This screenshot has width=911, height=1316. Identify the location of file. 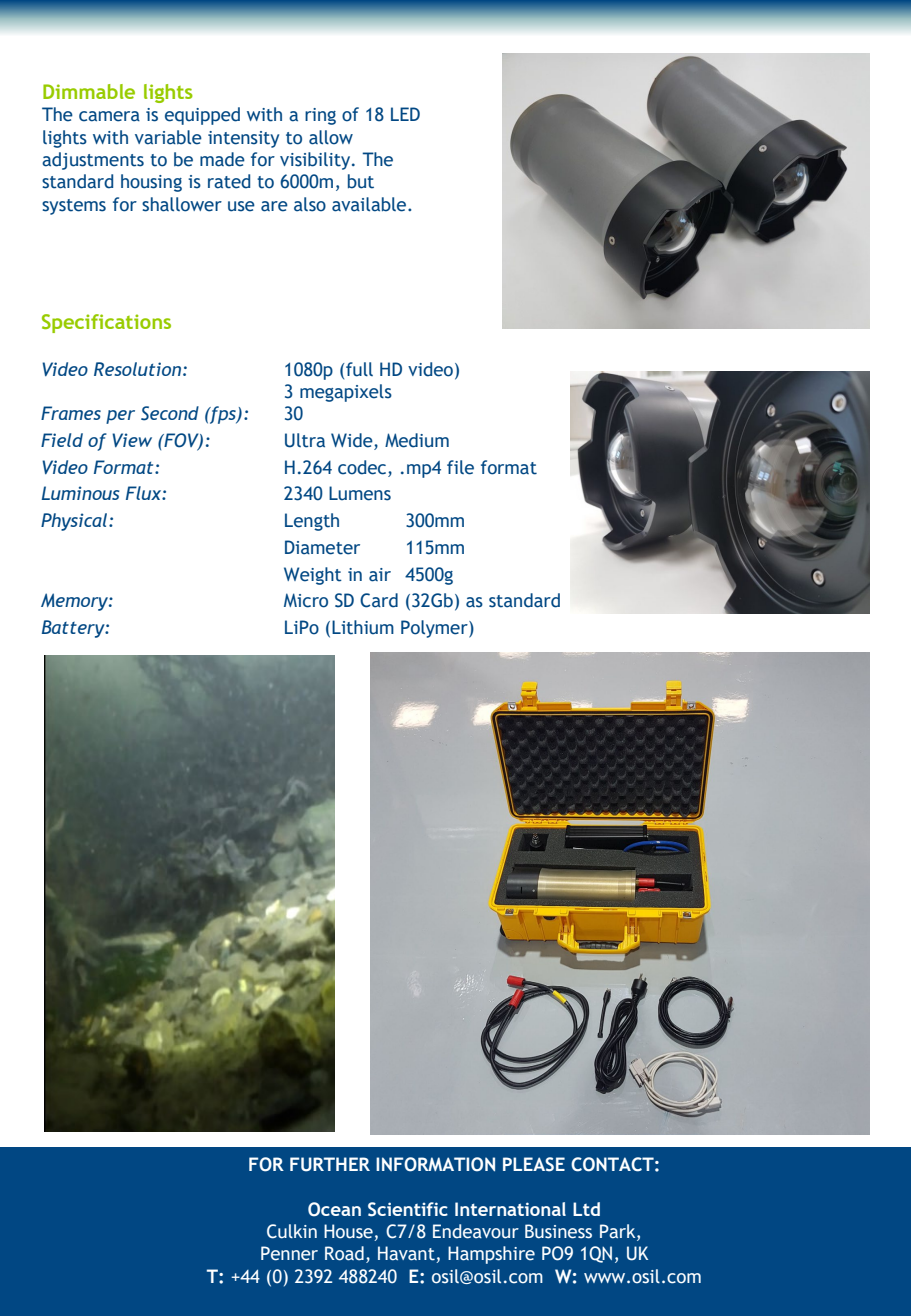
(460, 467).
